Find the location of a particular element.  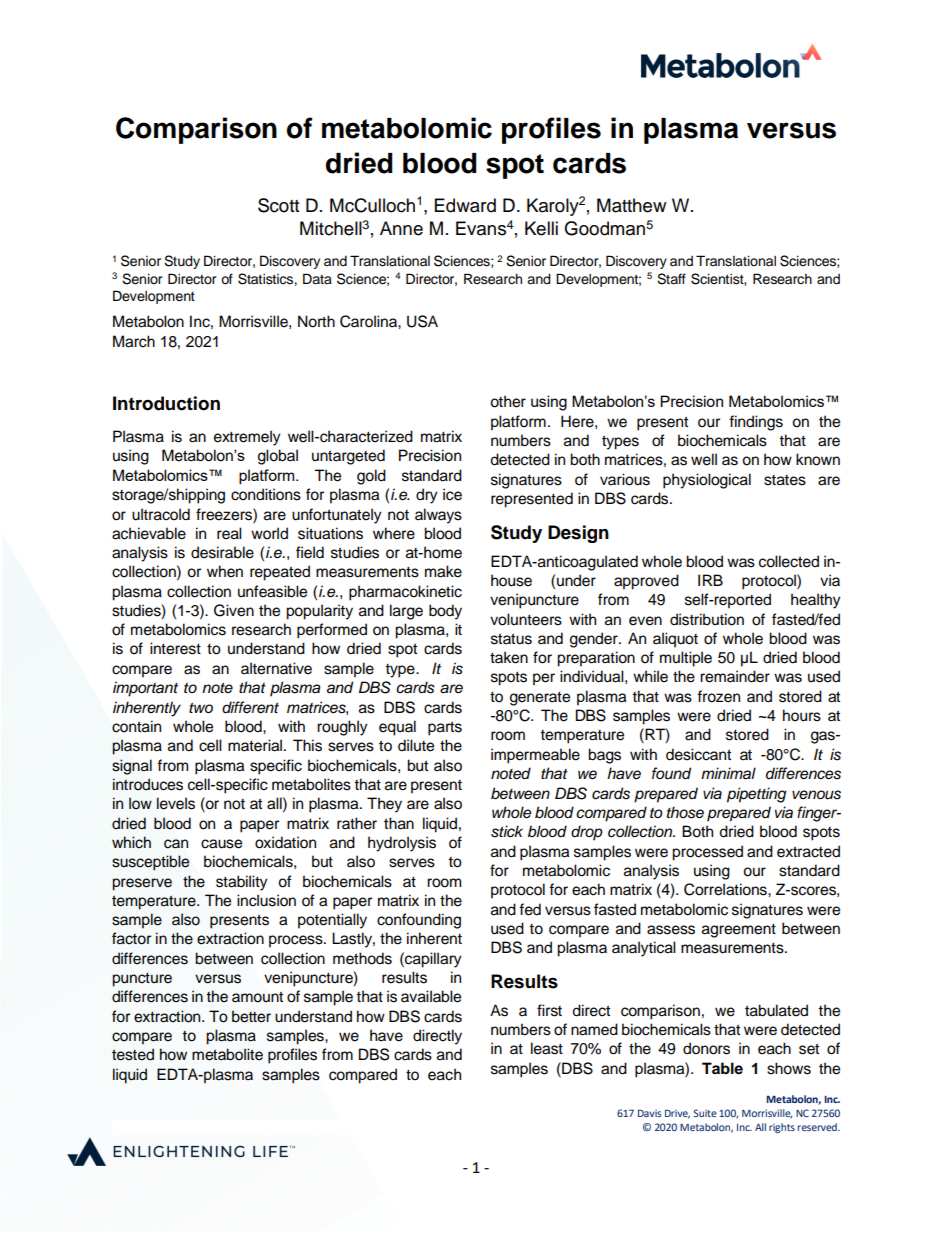

Edward is located at coordinates (465, 205).
